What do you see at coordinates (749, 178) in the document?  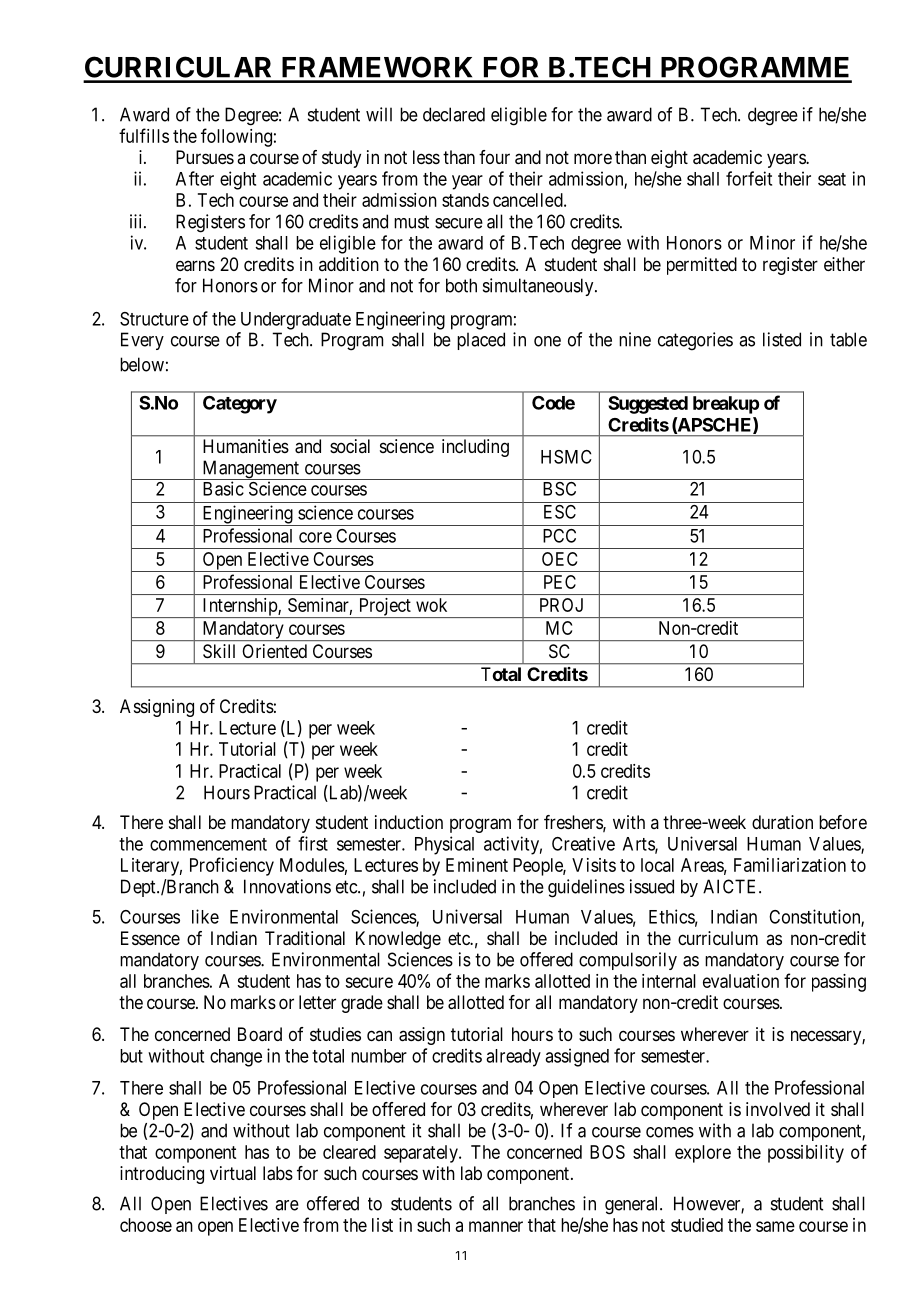 I see `forfeit` at bounding box center [749, 178].
